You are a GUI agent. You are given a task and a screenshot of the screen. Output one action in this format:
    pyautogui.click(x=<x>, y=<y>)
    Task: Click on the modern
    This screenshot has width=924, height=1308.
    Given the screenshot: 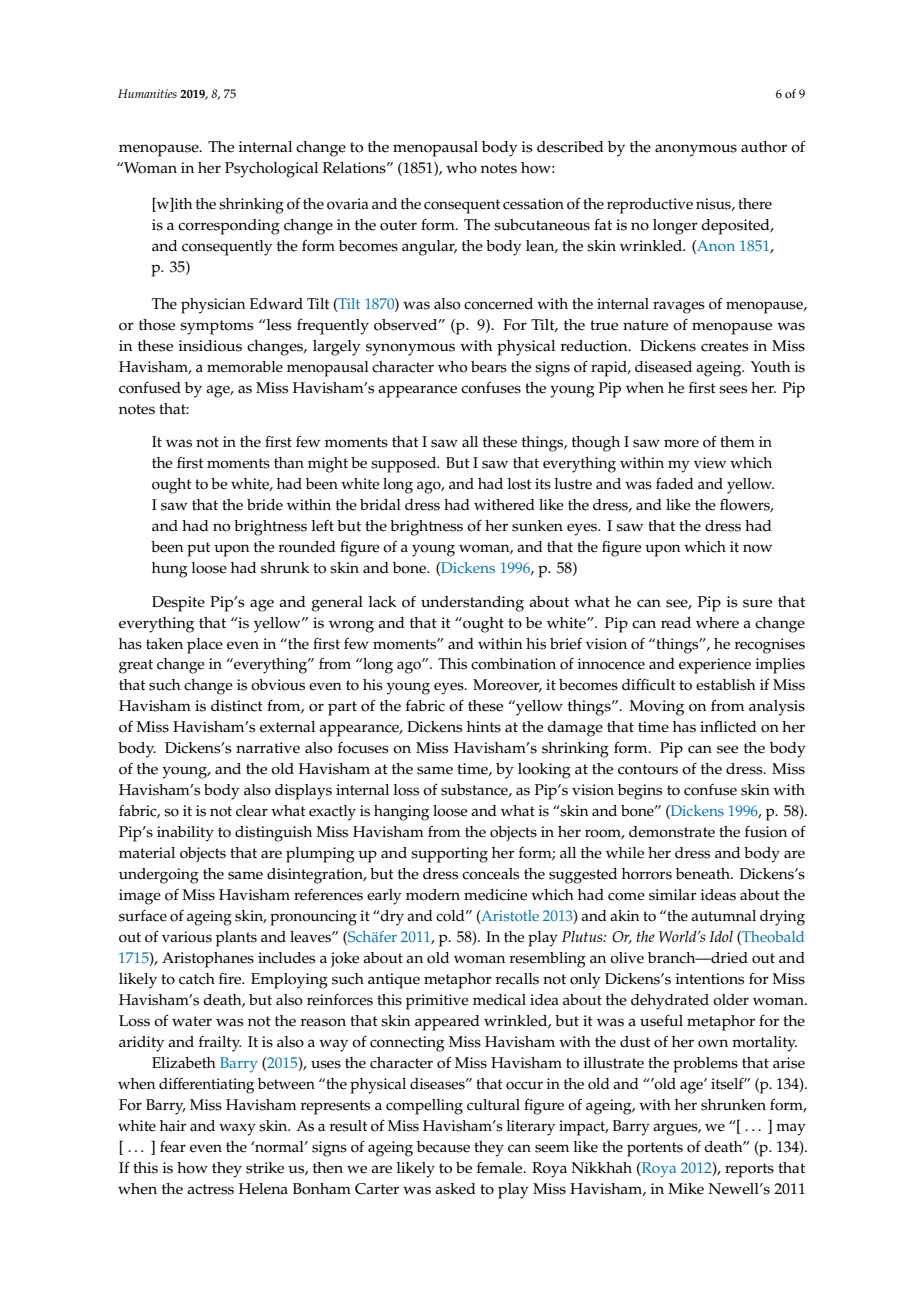 What is the action you would take?
    pyautogui.click(x=433, y=895)
